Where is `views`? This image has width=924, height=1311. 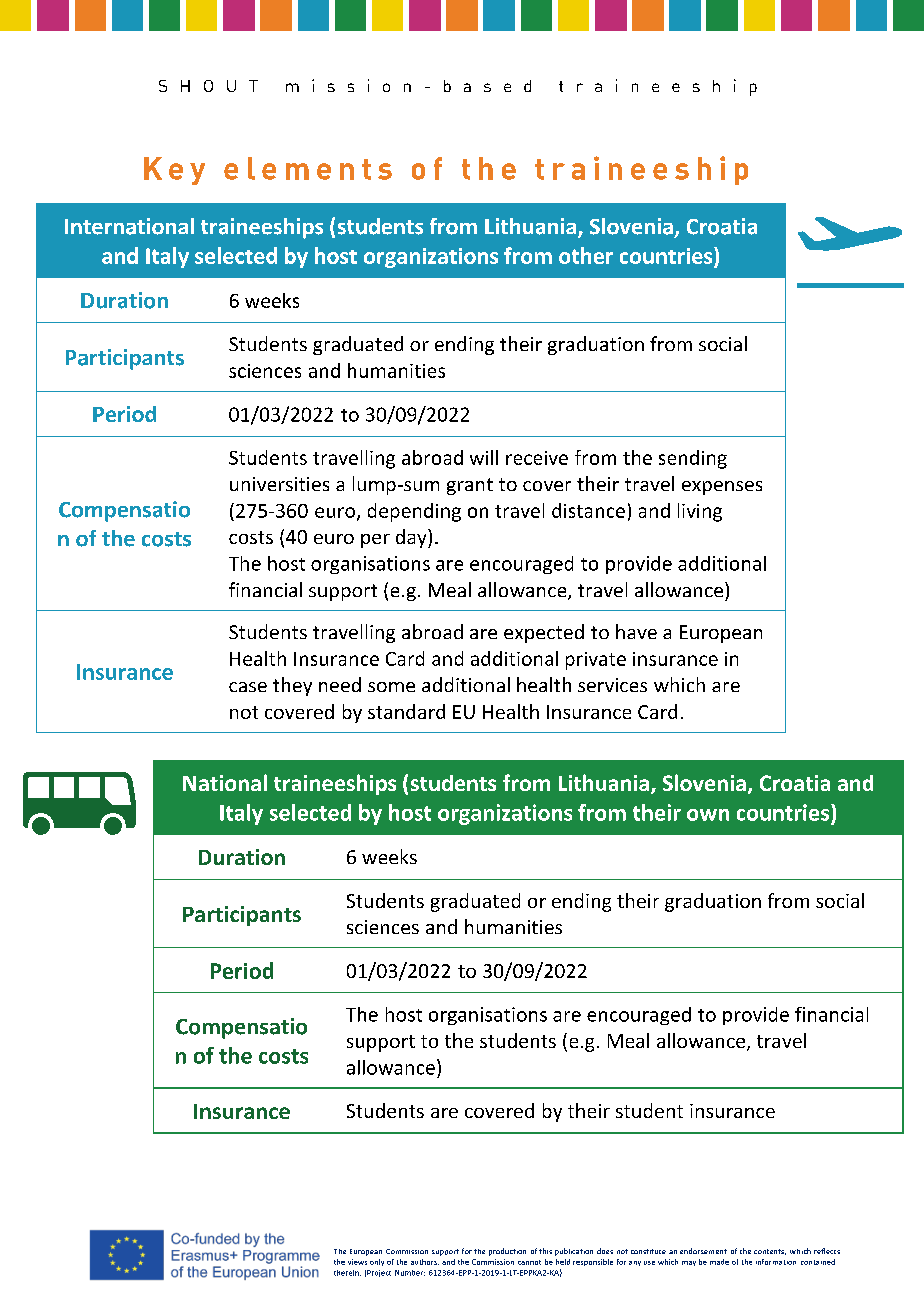 views is located at coordinates (357, 1262).
